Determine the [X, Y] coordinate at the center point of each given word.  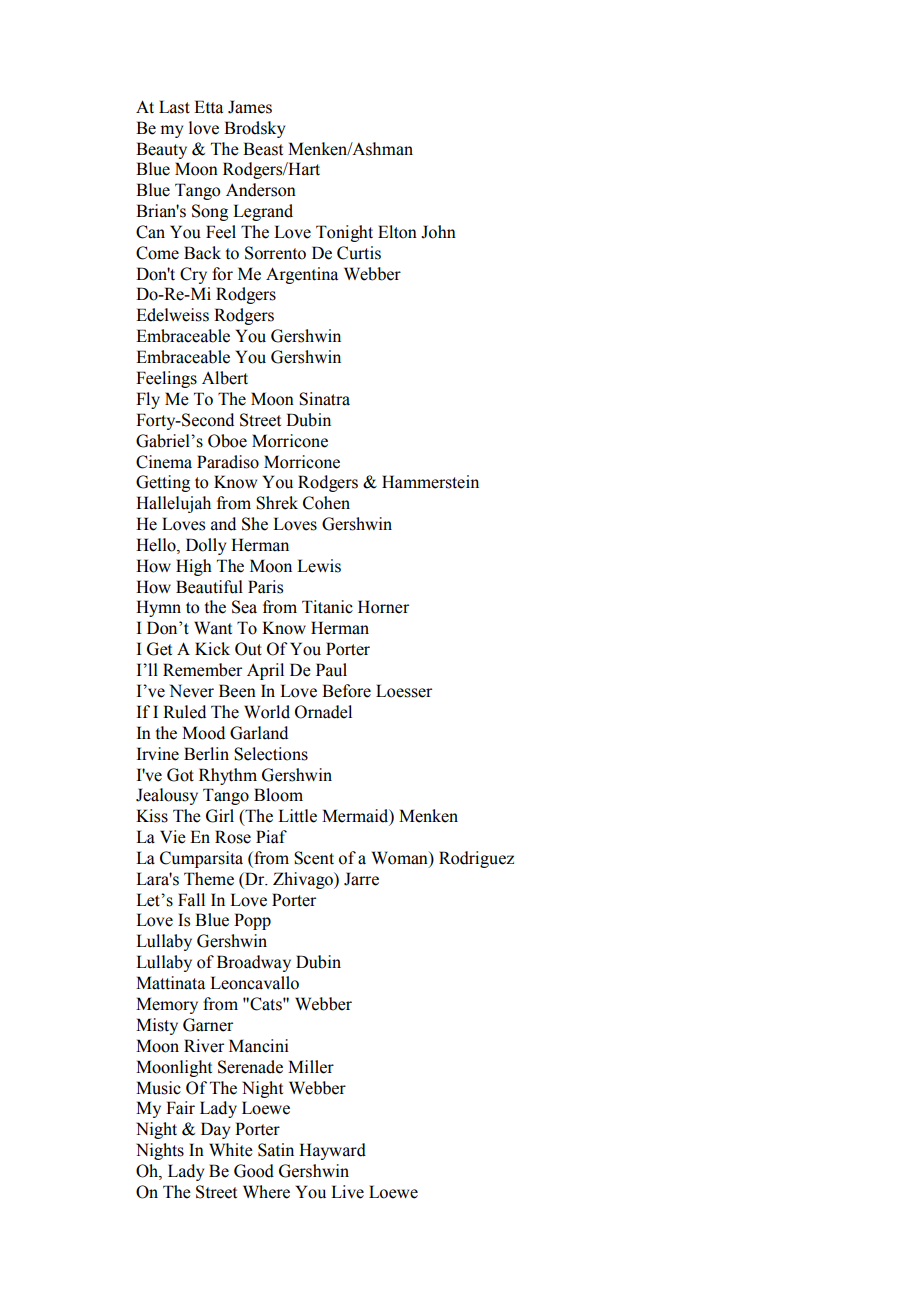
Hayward [332, 1151]
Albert [225, 378]
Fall [191, 900]
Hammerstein [430, 482]
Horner [383, 607]
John [438, 232]
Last [174, 107]
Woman [401, 859]
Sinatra [324, 399]
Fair [180, 1108]
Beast [263, 149]
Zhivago [304, 880]
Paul [331, 670]
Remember [202, 670]
